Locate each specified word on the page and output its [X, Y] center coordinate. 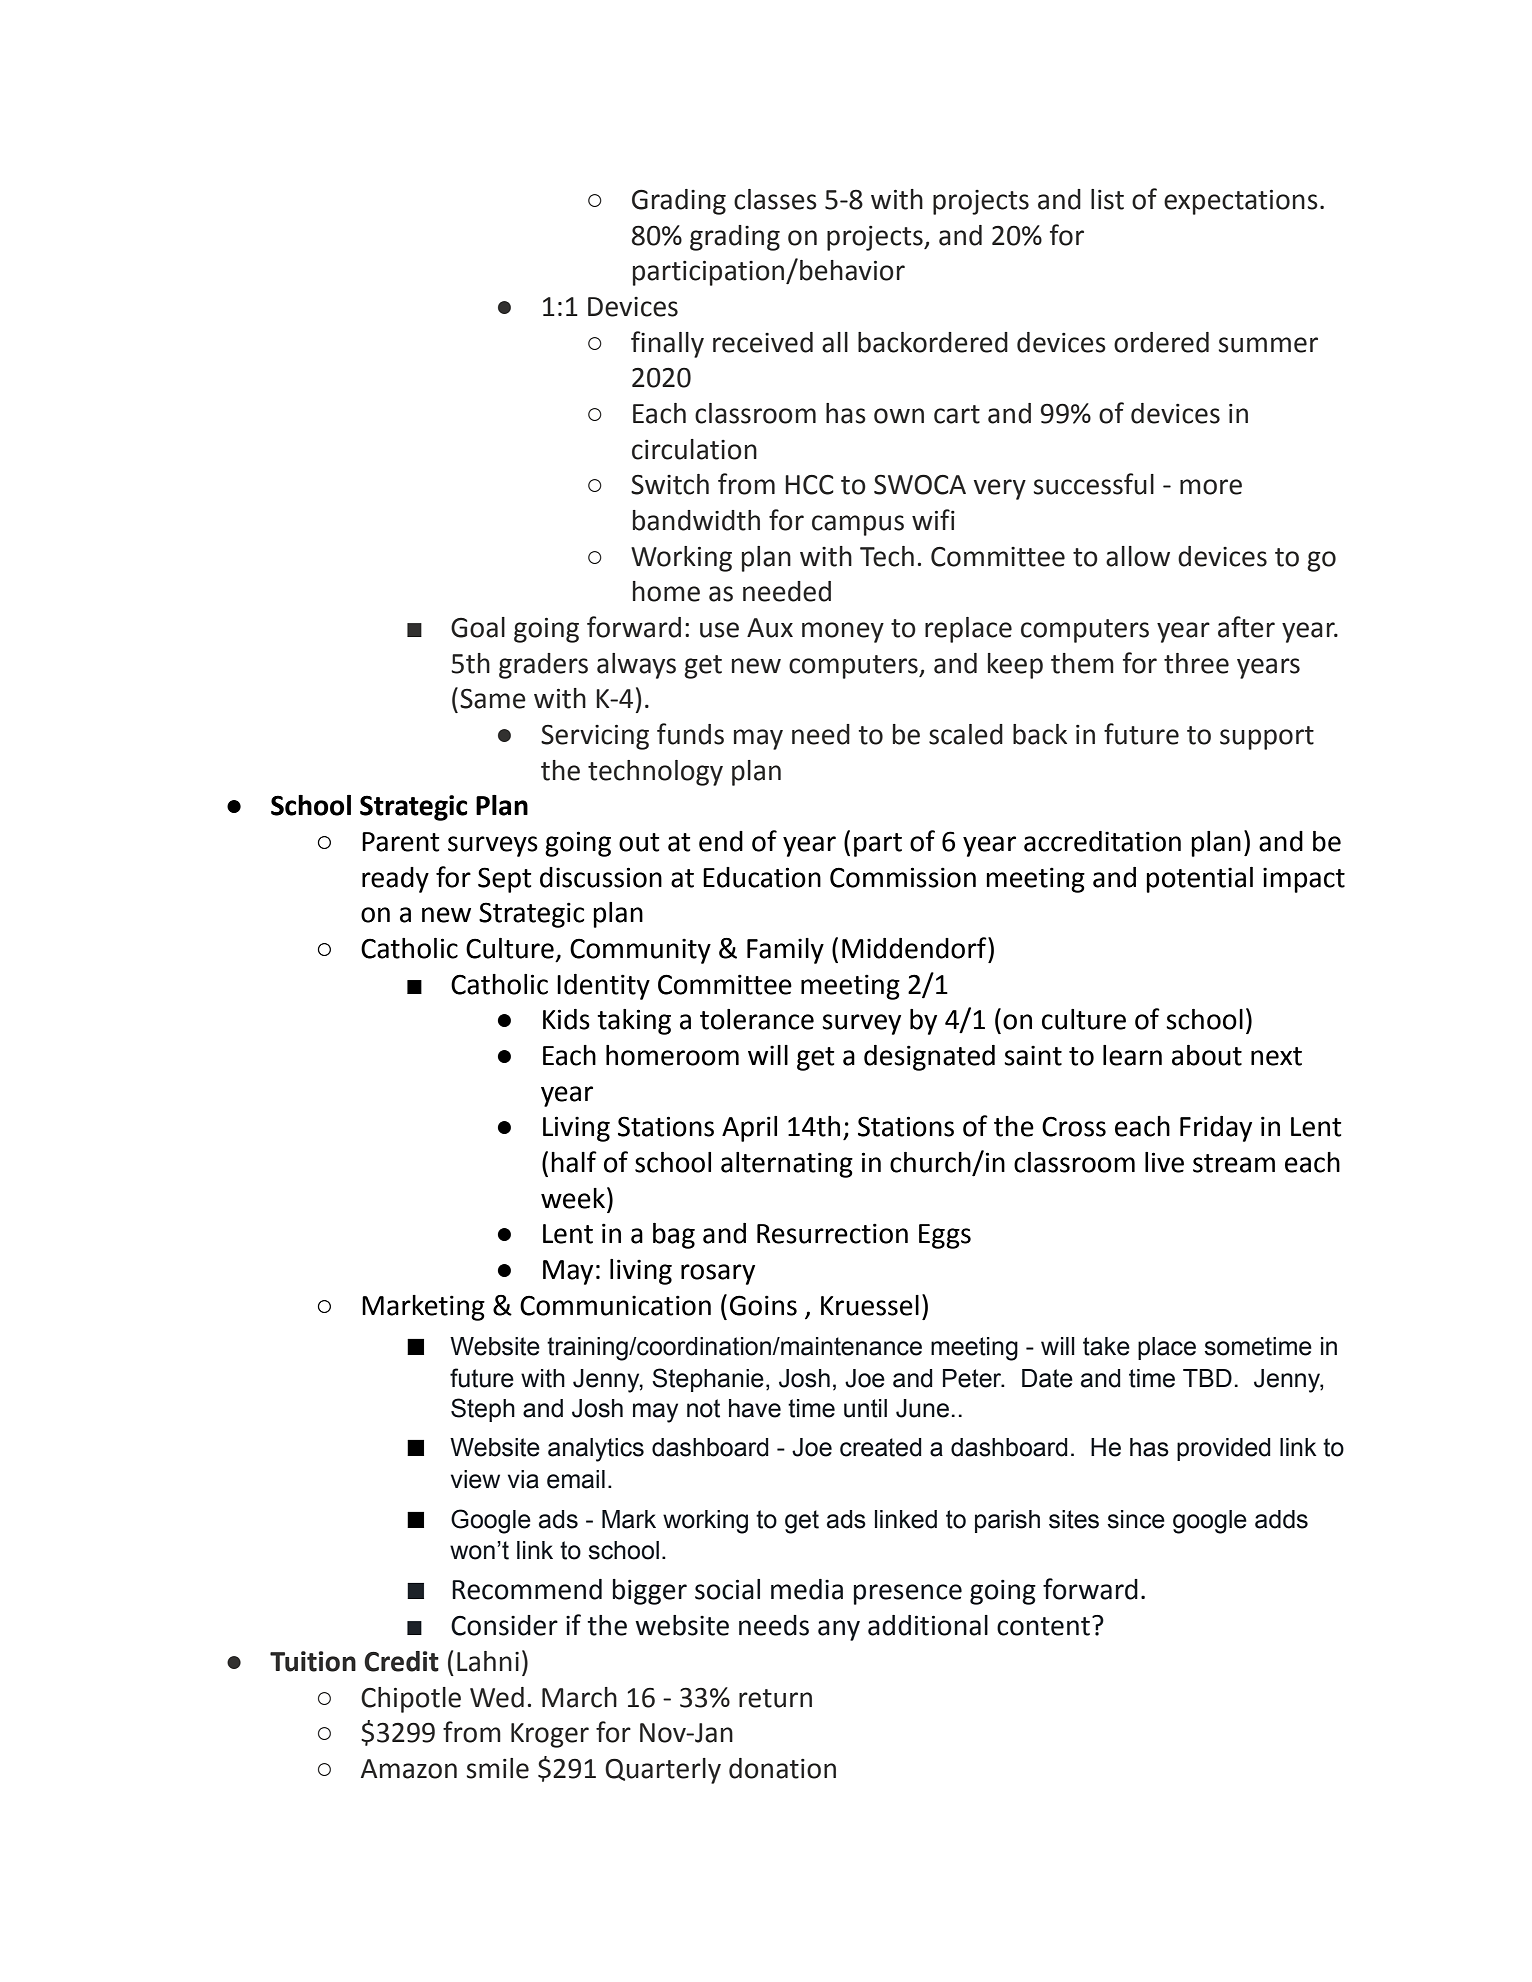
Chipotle [411, 1700]
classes [775, 199]
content [1043, 1626]
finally [667, 344]
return [775, 1698]
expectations [1241, 202]
